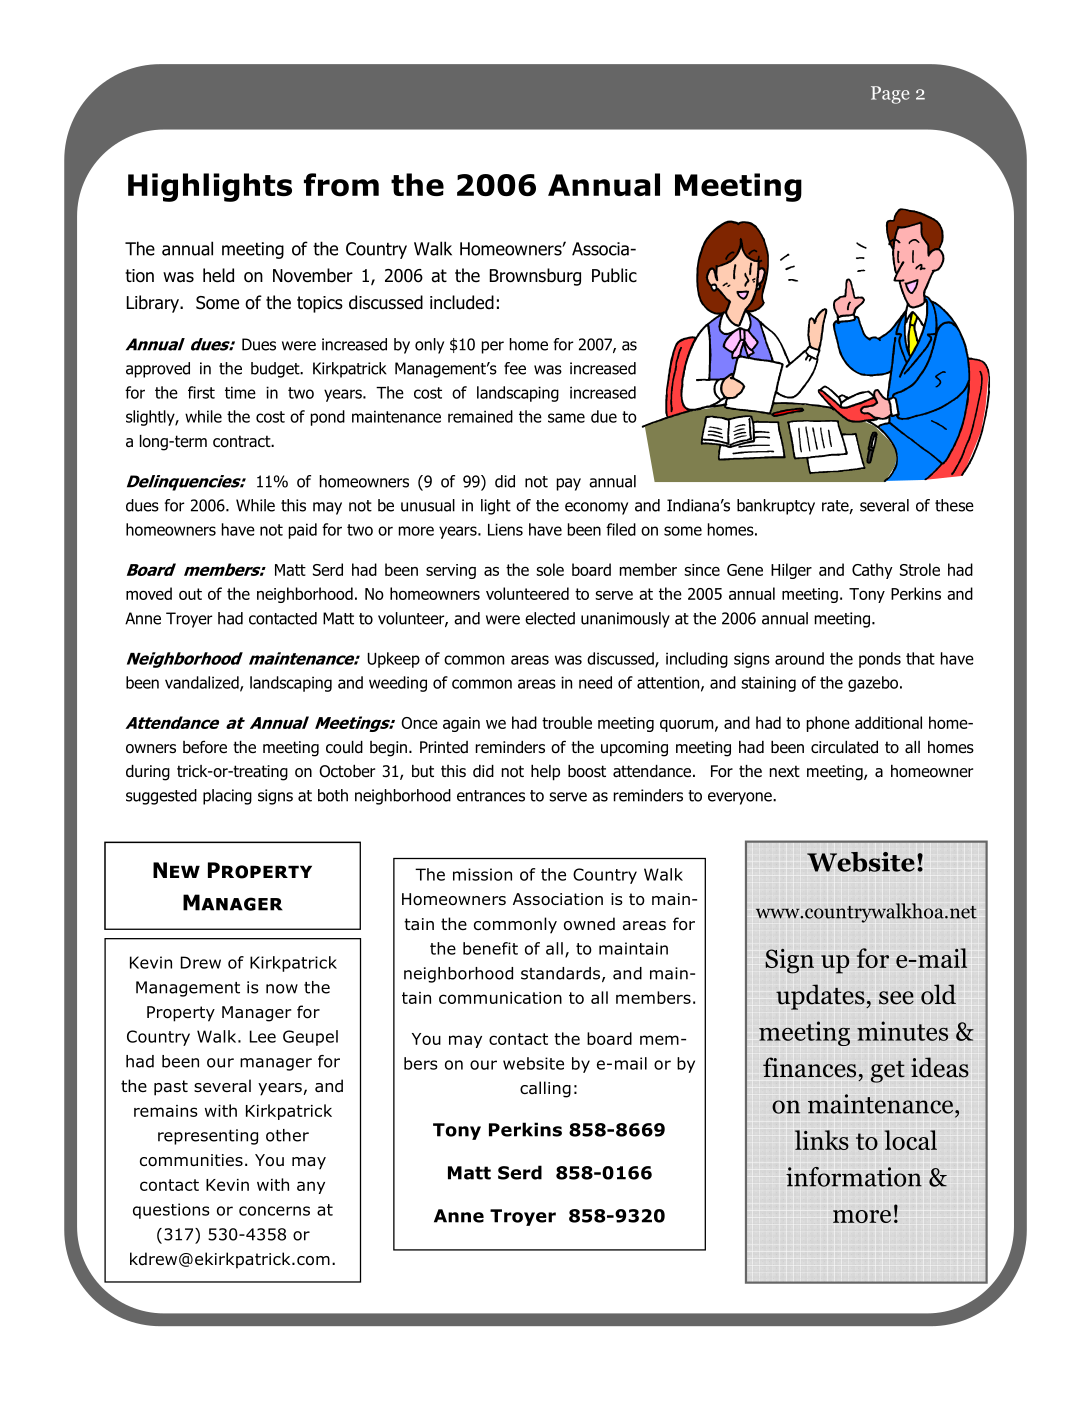 The width and height of the image is (1091, 1411). What do you see at coordinates (890, 95) in the image?
I see `Page` at bounding box center [890, 95].
